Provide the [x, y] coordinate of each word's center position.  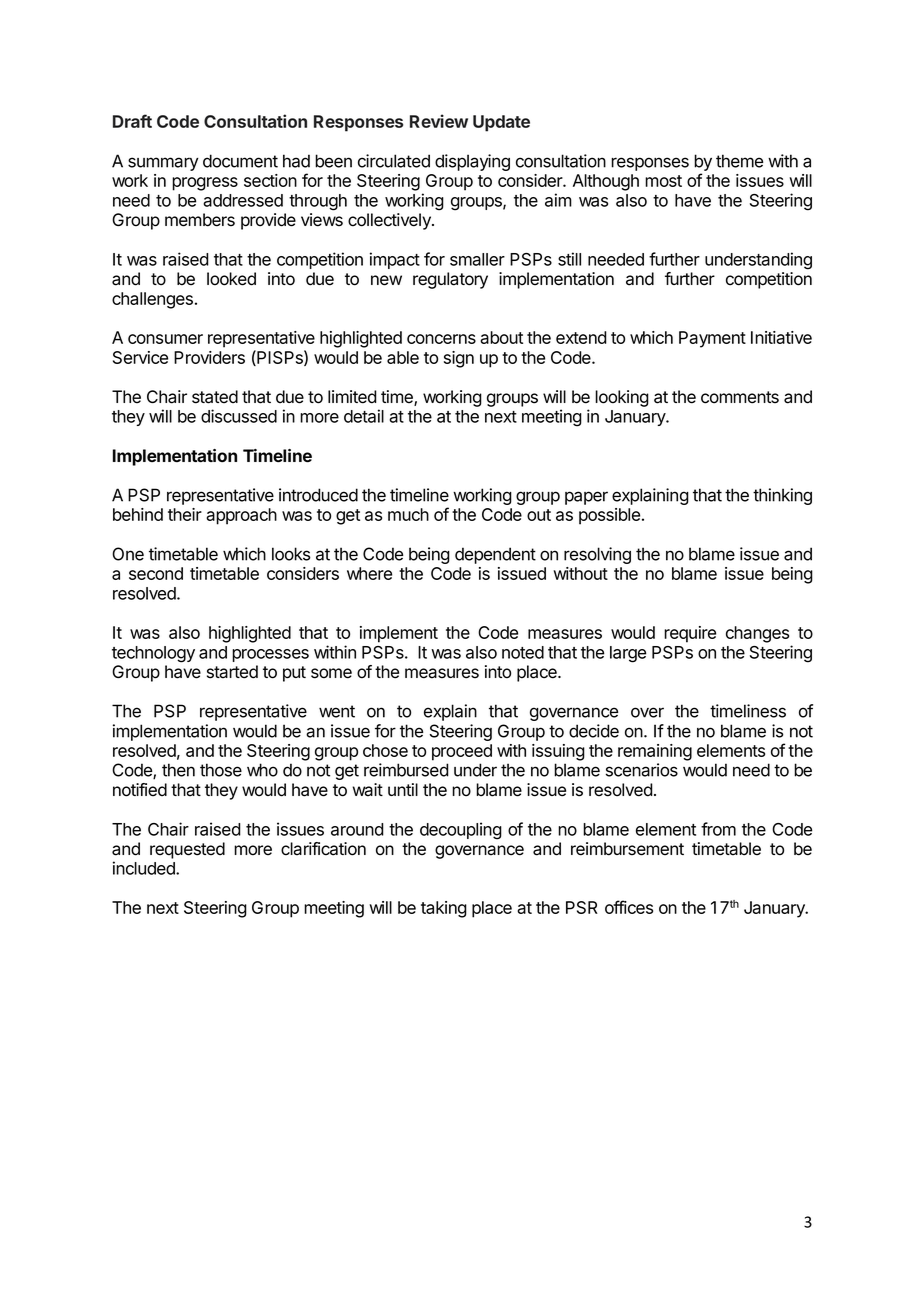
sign [459, 359]
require [690, 634]
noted [523, 652]
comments [740, 397]
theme [739, 161]
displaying [472, 162]
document [240, 161]
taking [444, 909]
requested [187, 850]
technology [153, 654]
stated [215, 397]
